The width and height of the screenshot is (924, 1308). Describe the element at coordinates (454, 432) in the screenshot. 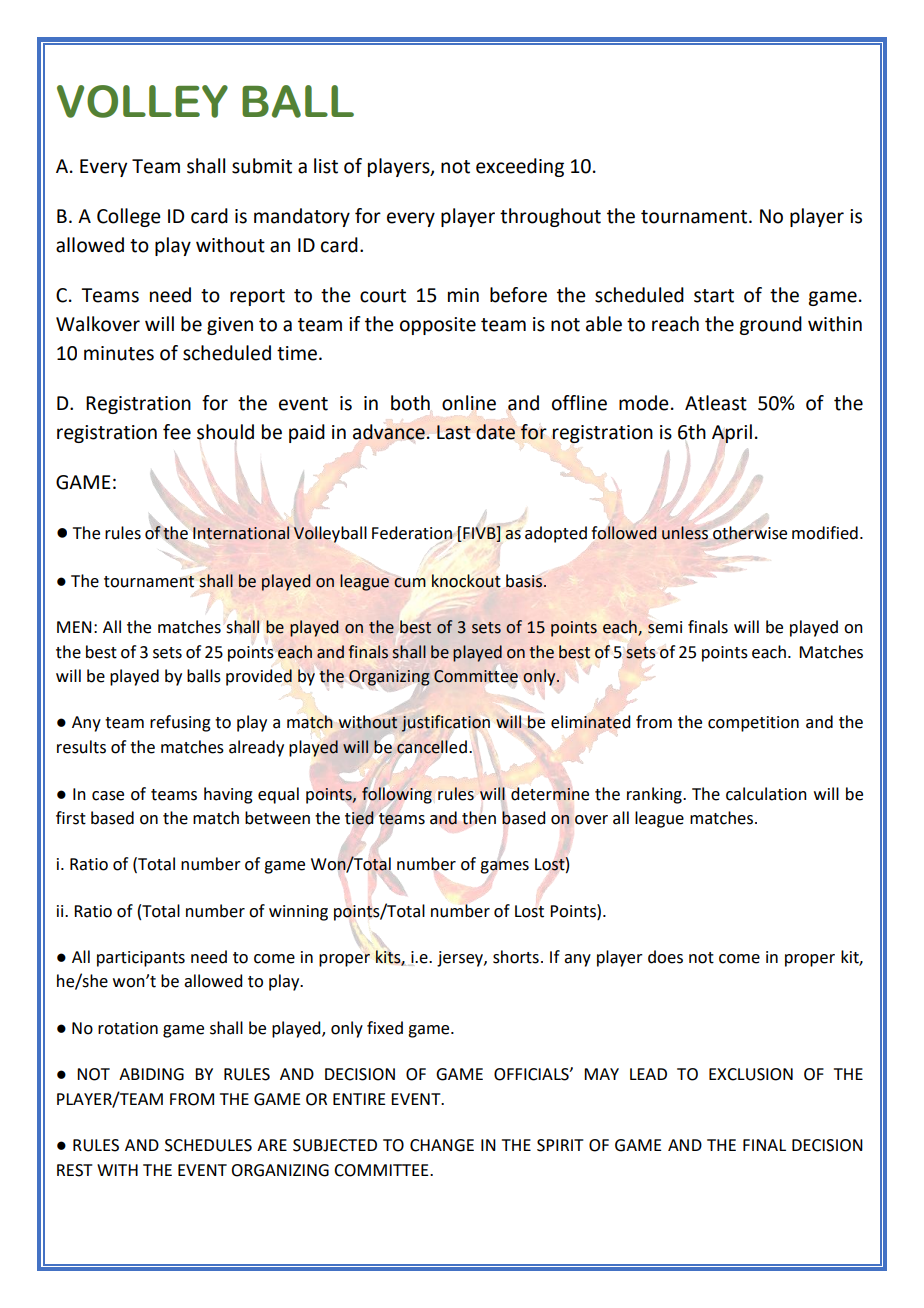

I see `Last` at that location.
